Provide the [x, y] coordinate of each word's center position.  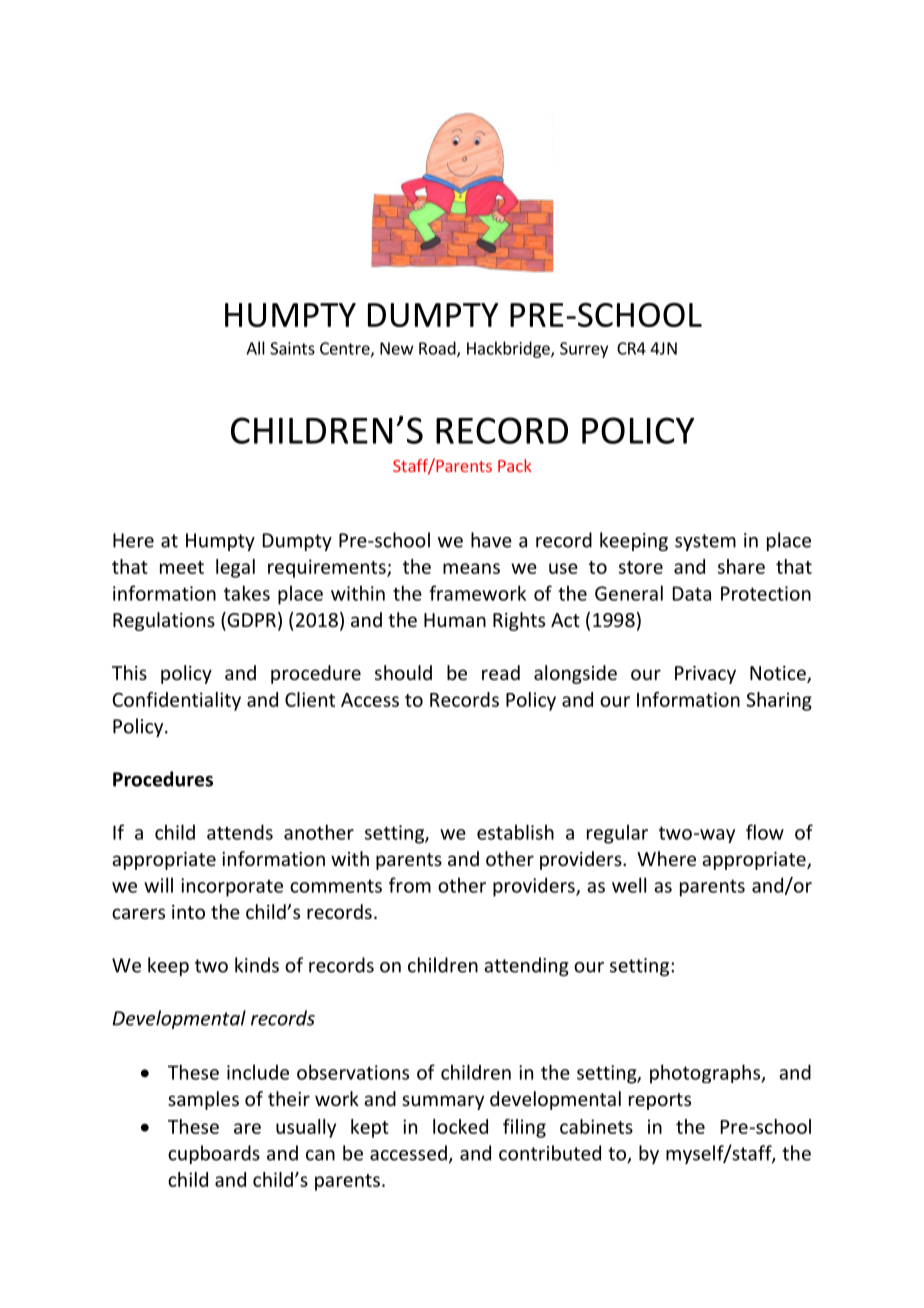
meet [182, 567]
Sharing [779, 701]
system [705, 542]
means [471, 568]
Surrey [584, 350]
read [501, 672]
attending [526, 966]
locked [460, 1126]
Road [438, 349]
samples [203, 1100]
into [188, 912]
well [629, 885]
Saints [292, 348]
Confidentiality [177, 701]
